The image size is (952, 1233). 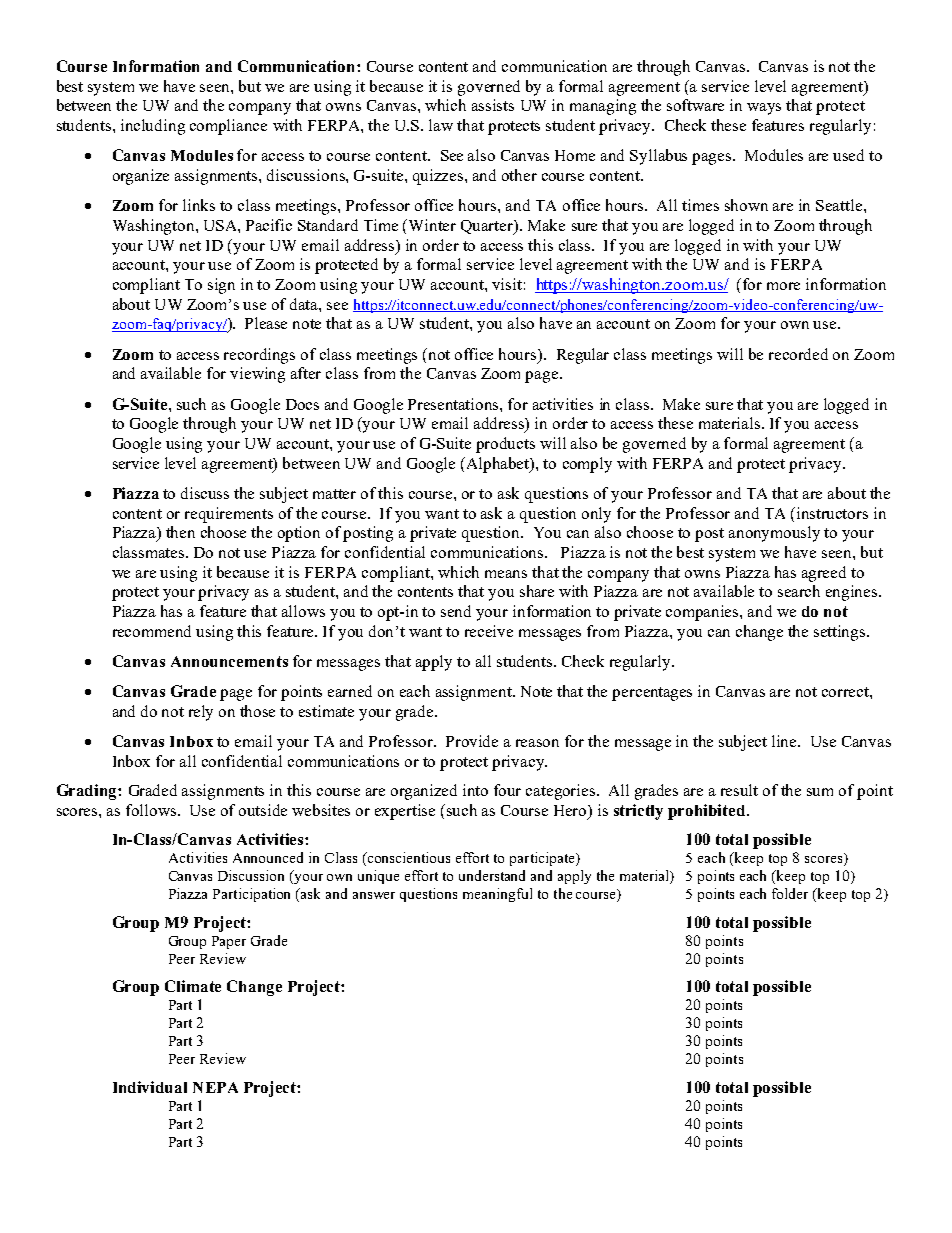 What do you see at coordinates (493, 105) in the screenshot?
I see `assists` at bounding box center [493, 105].
